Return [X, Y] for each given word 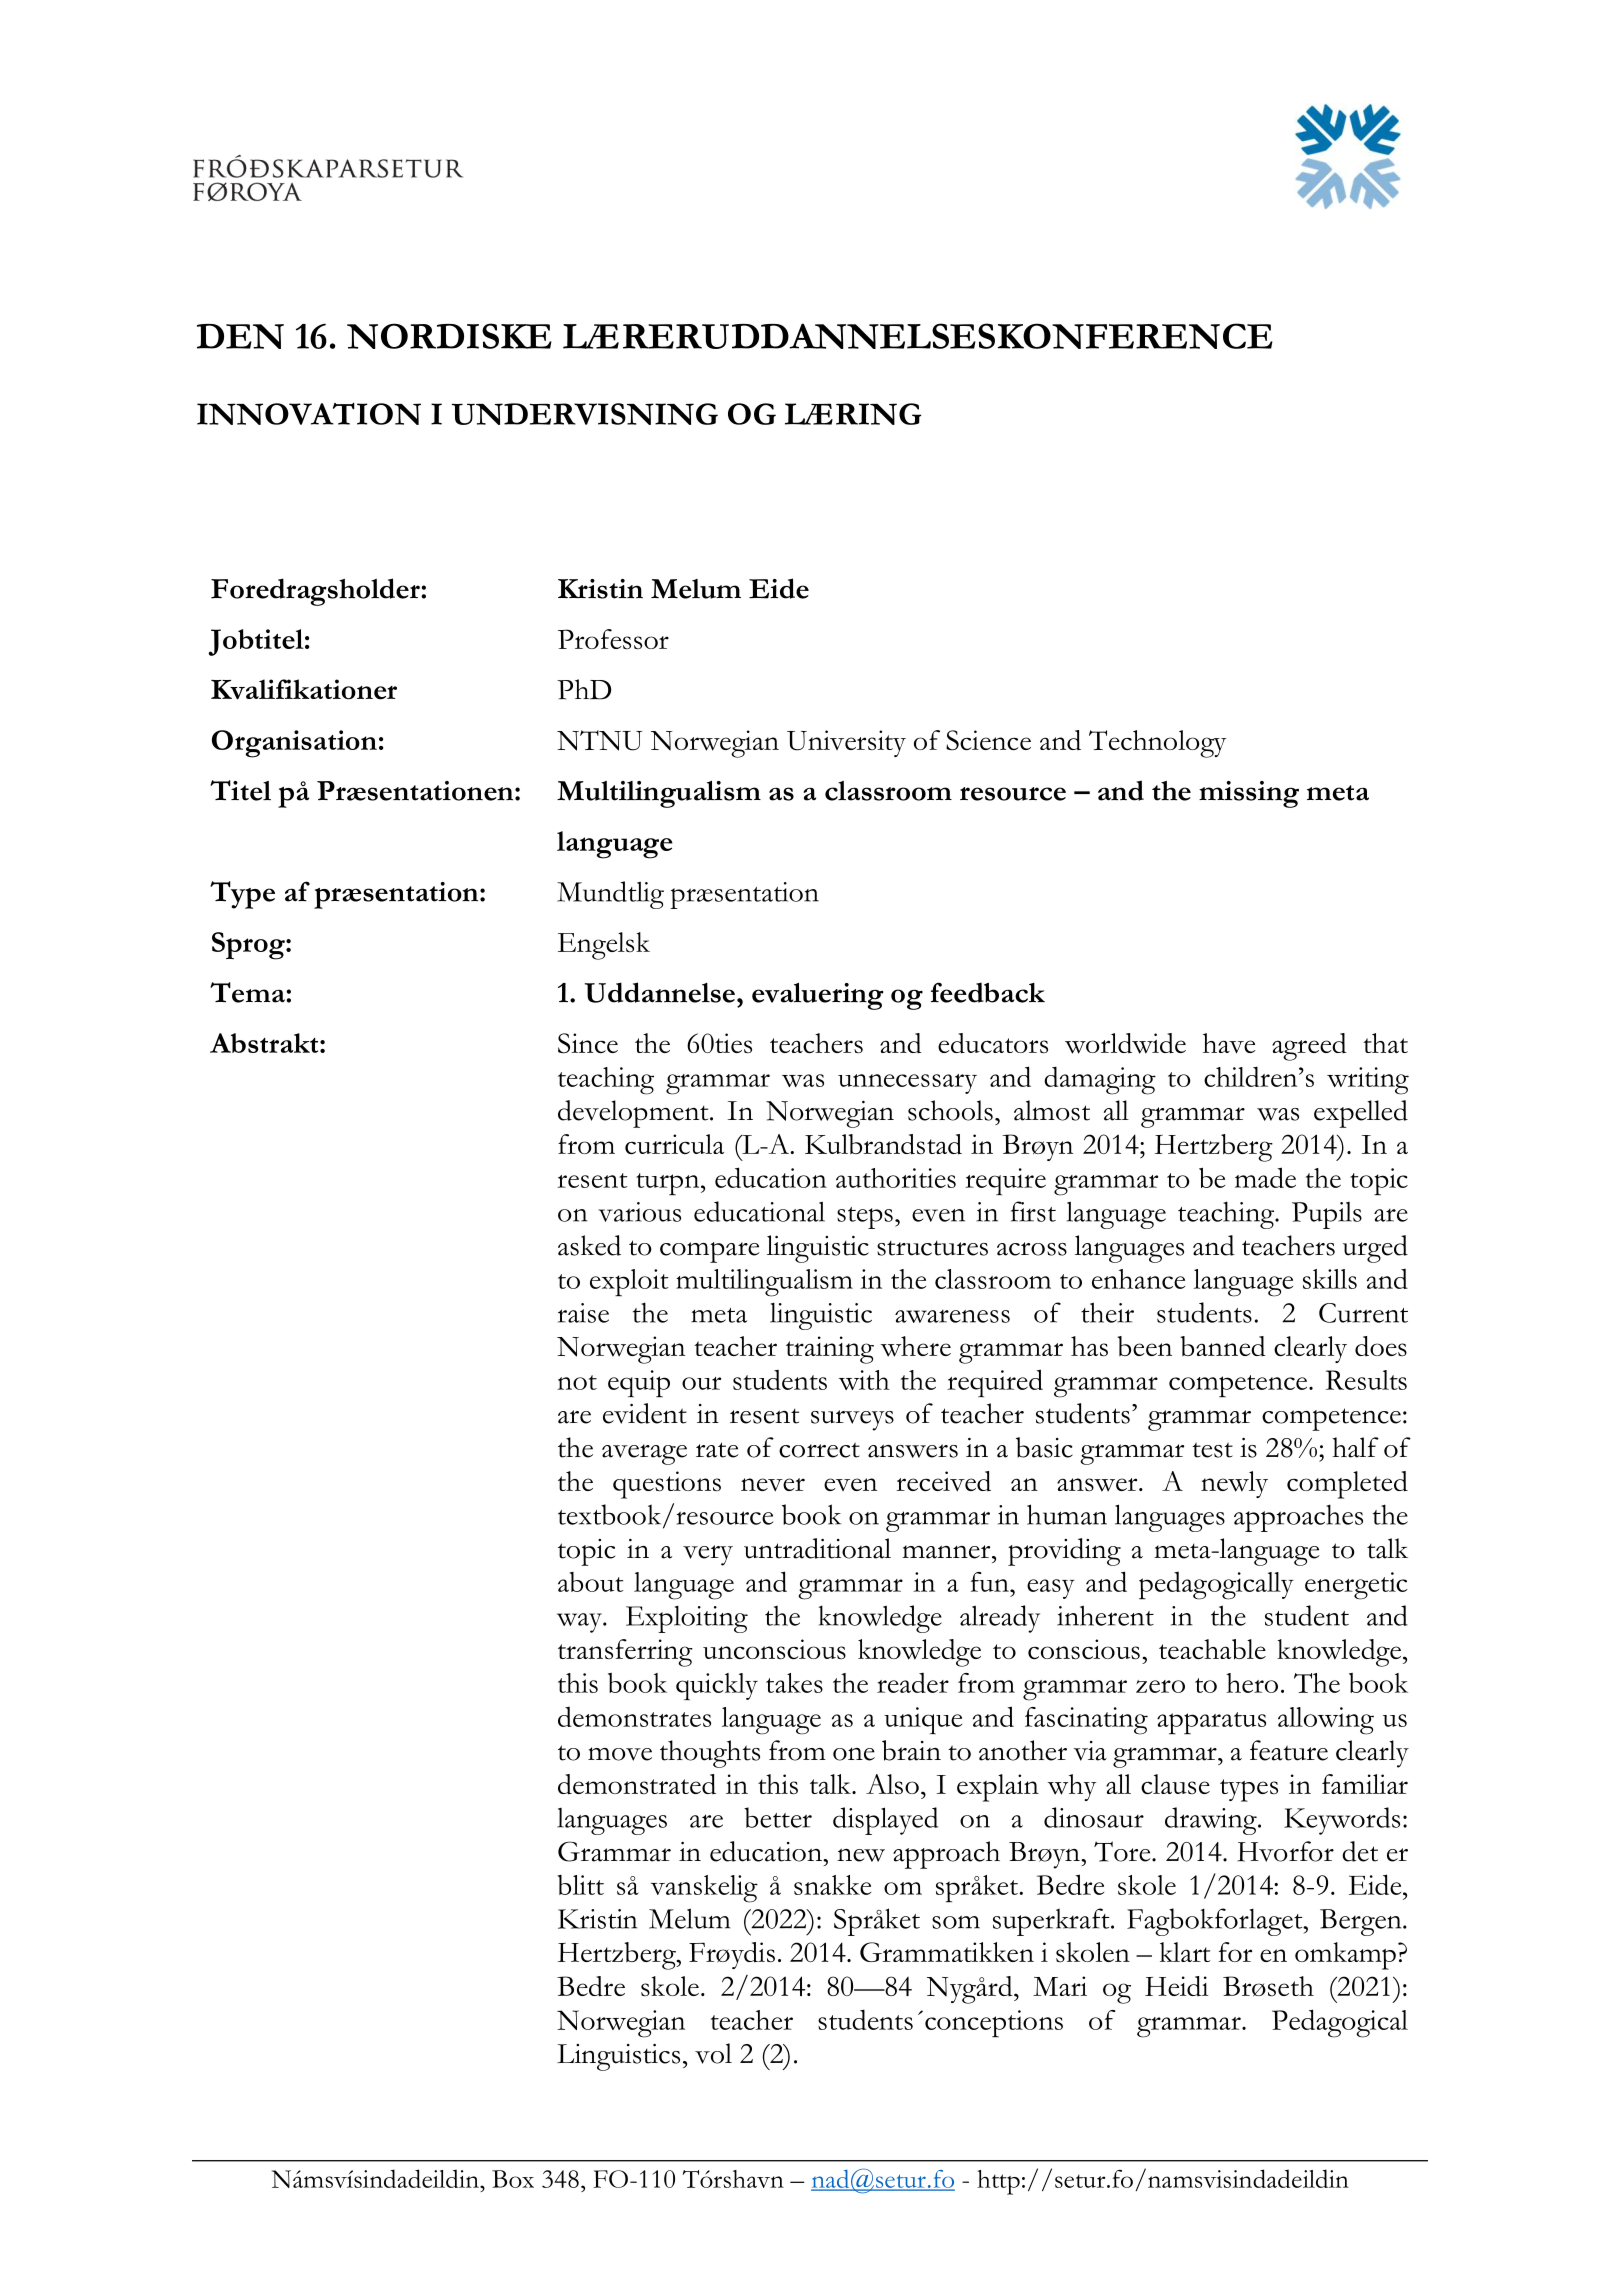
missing [1249, 794]
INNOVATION [309, 414]
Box [513, 2179]
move [620, 1754]
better [778, 1817]
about [590, 1582]
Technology [1157, 744]
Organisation [294, 744]
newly [1234, 1484]
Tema [248, 992]
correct [819, 1450]
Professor [613, 639]
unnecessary [907, 1084]
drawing [1212, 1821]
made [1265, 1177]
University [846, 743]
